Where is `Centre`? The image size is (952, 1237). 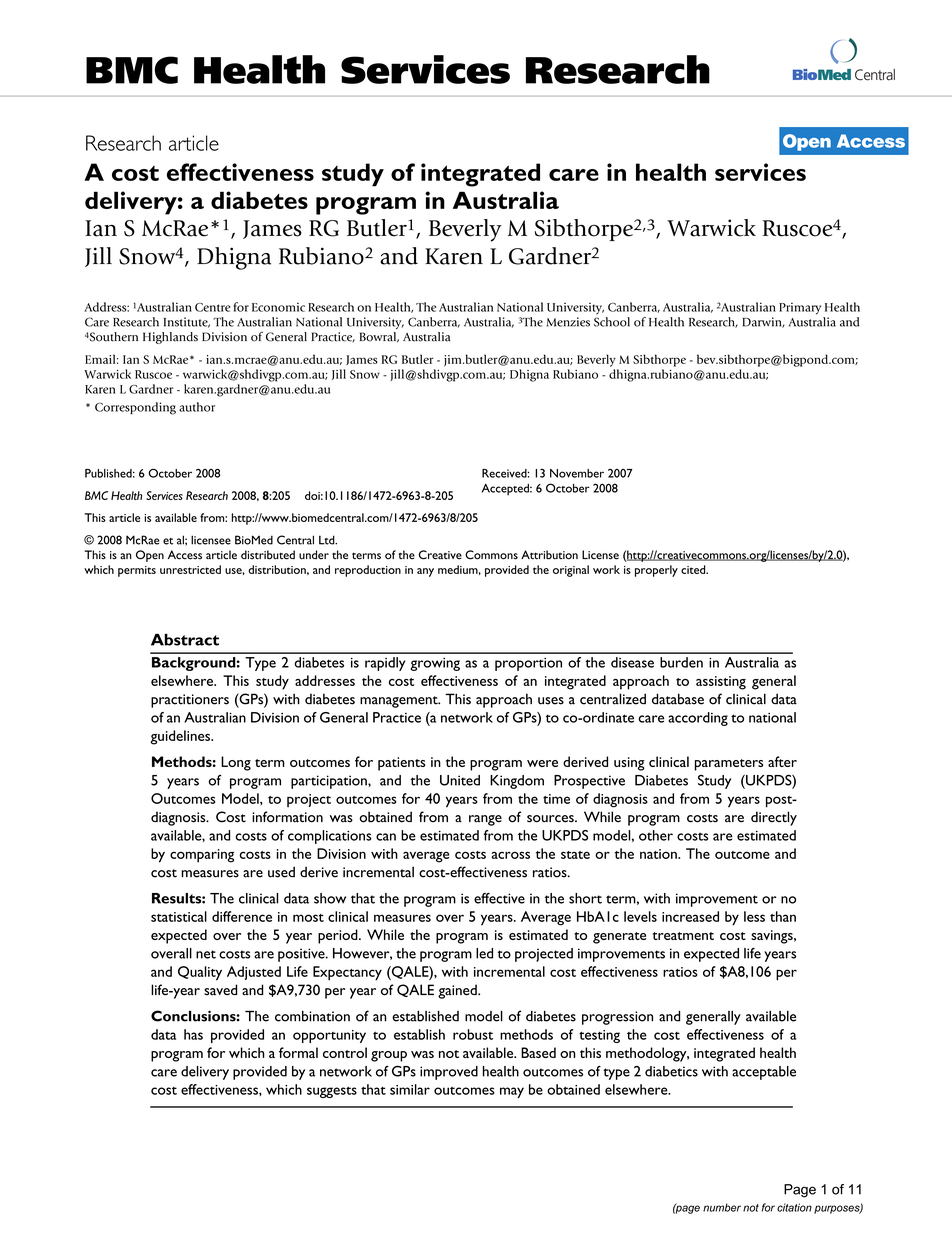
Centre is located at coordinates (213, 307).
